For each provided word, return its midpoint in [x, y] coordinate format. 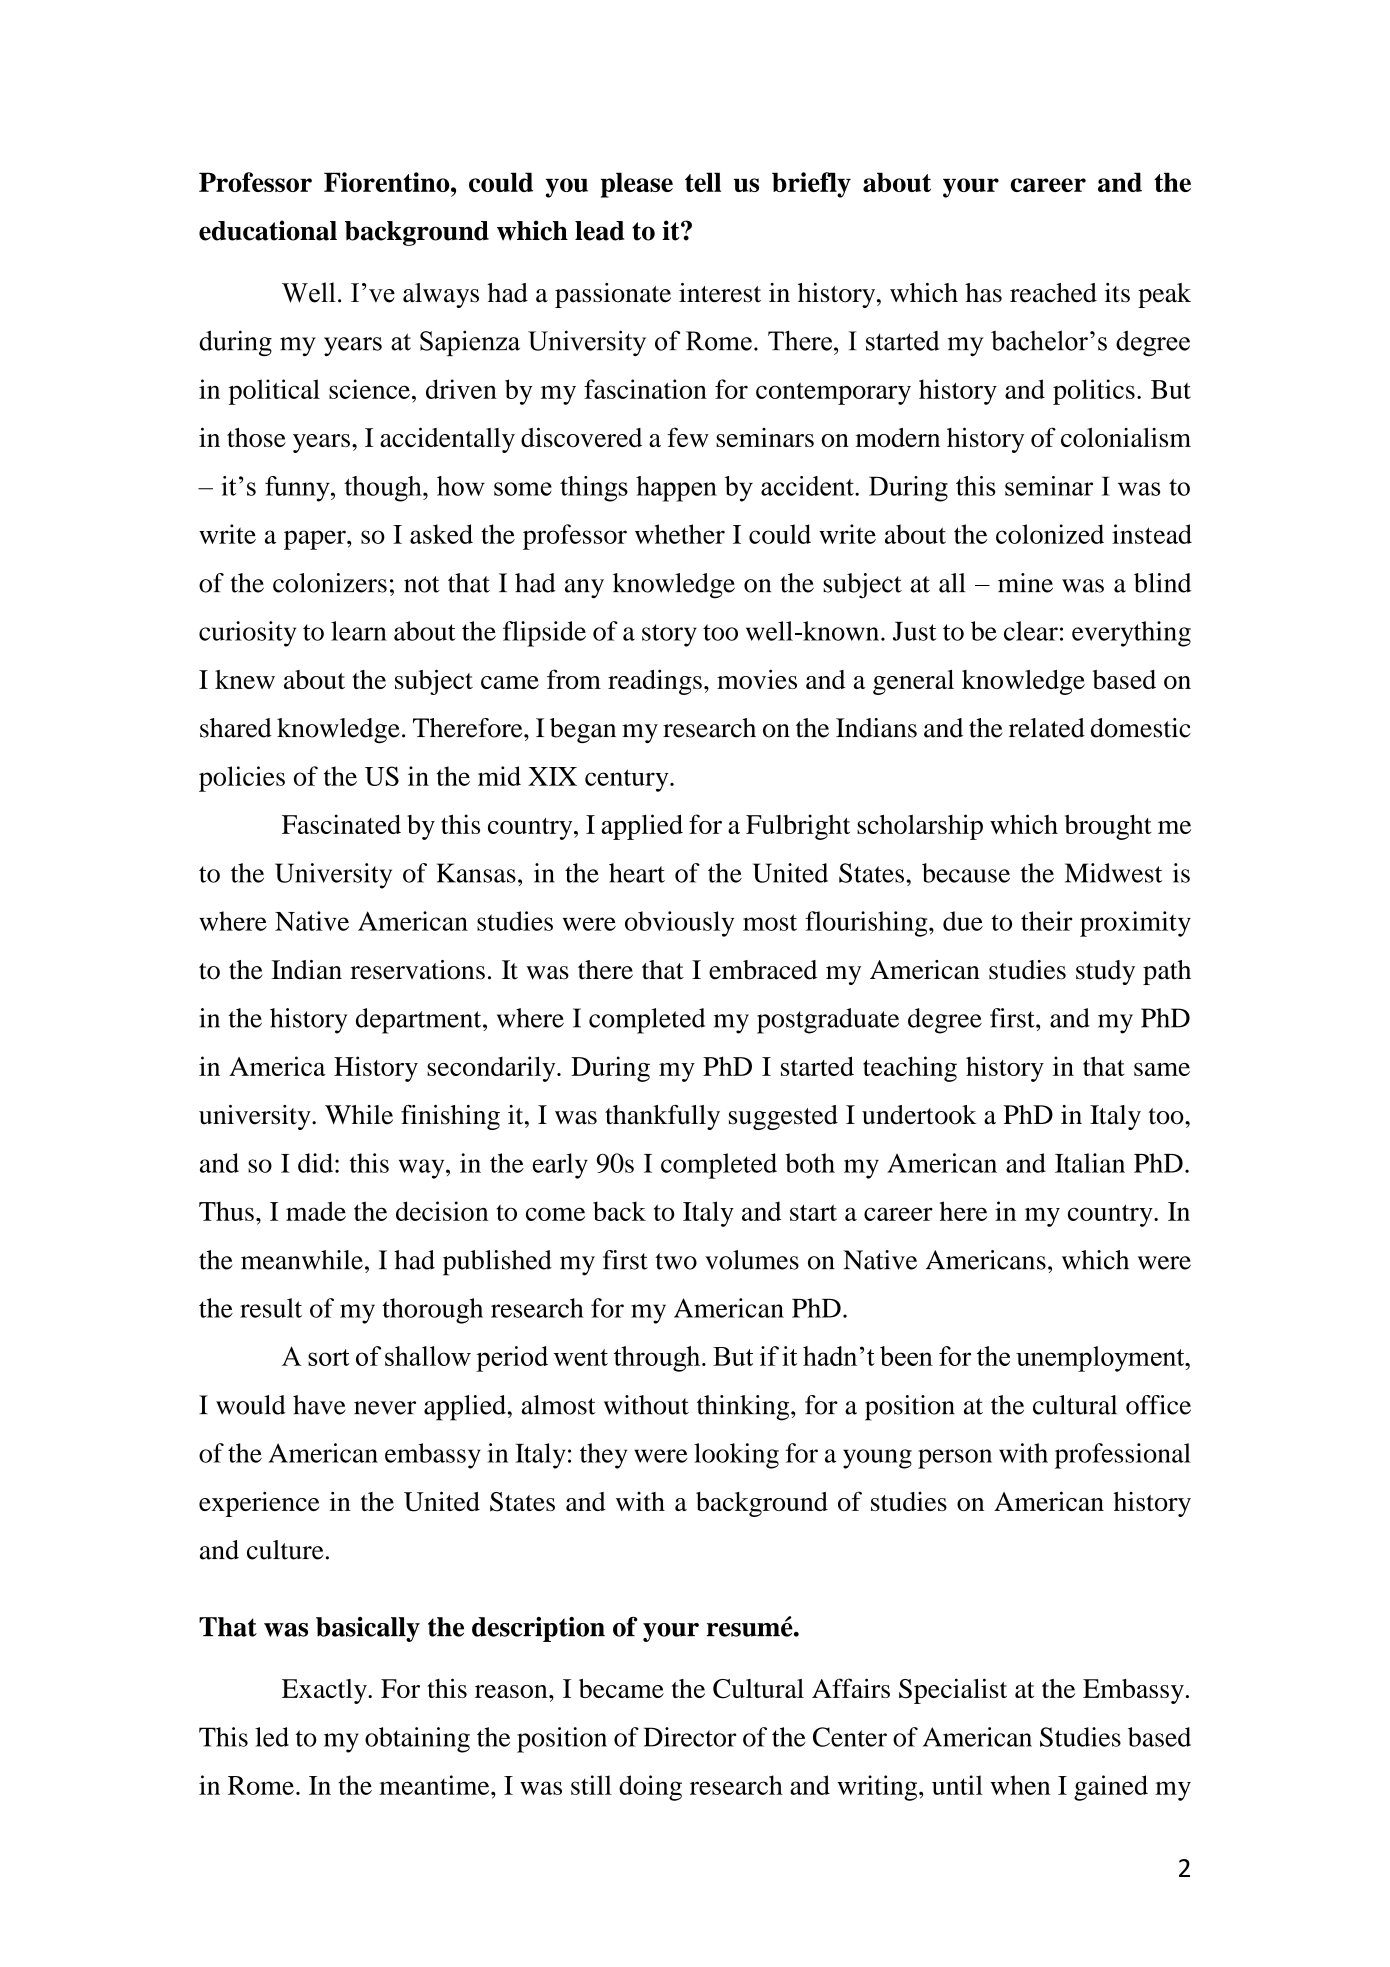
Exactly [325, 1691]
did [315, 1163]
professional [1123, 1456]
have [319, 1405]
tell [703, 182]
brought [1108, 827]
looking [736, 1456]
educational [268, 230]
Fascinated [341, 824]
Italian [1090, 1163]
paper [316, 540]
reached [1053, 293]
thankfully [662, 1117]
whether [680, 534]
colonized [1050, 534]
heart [637, 873]
